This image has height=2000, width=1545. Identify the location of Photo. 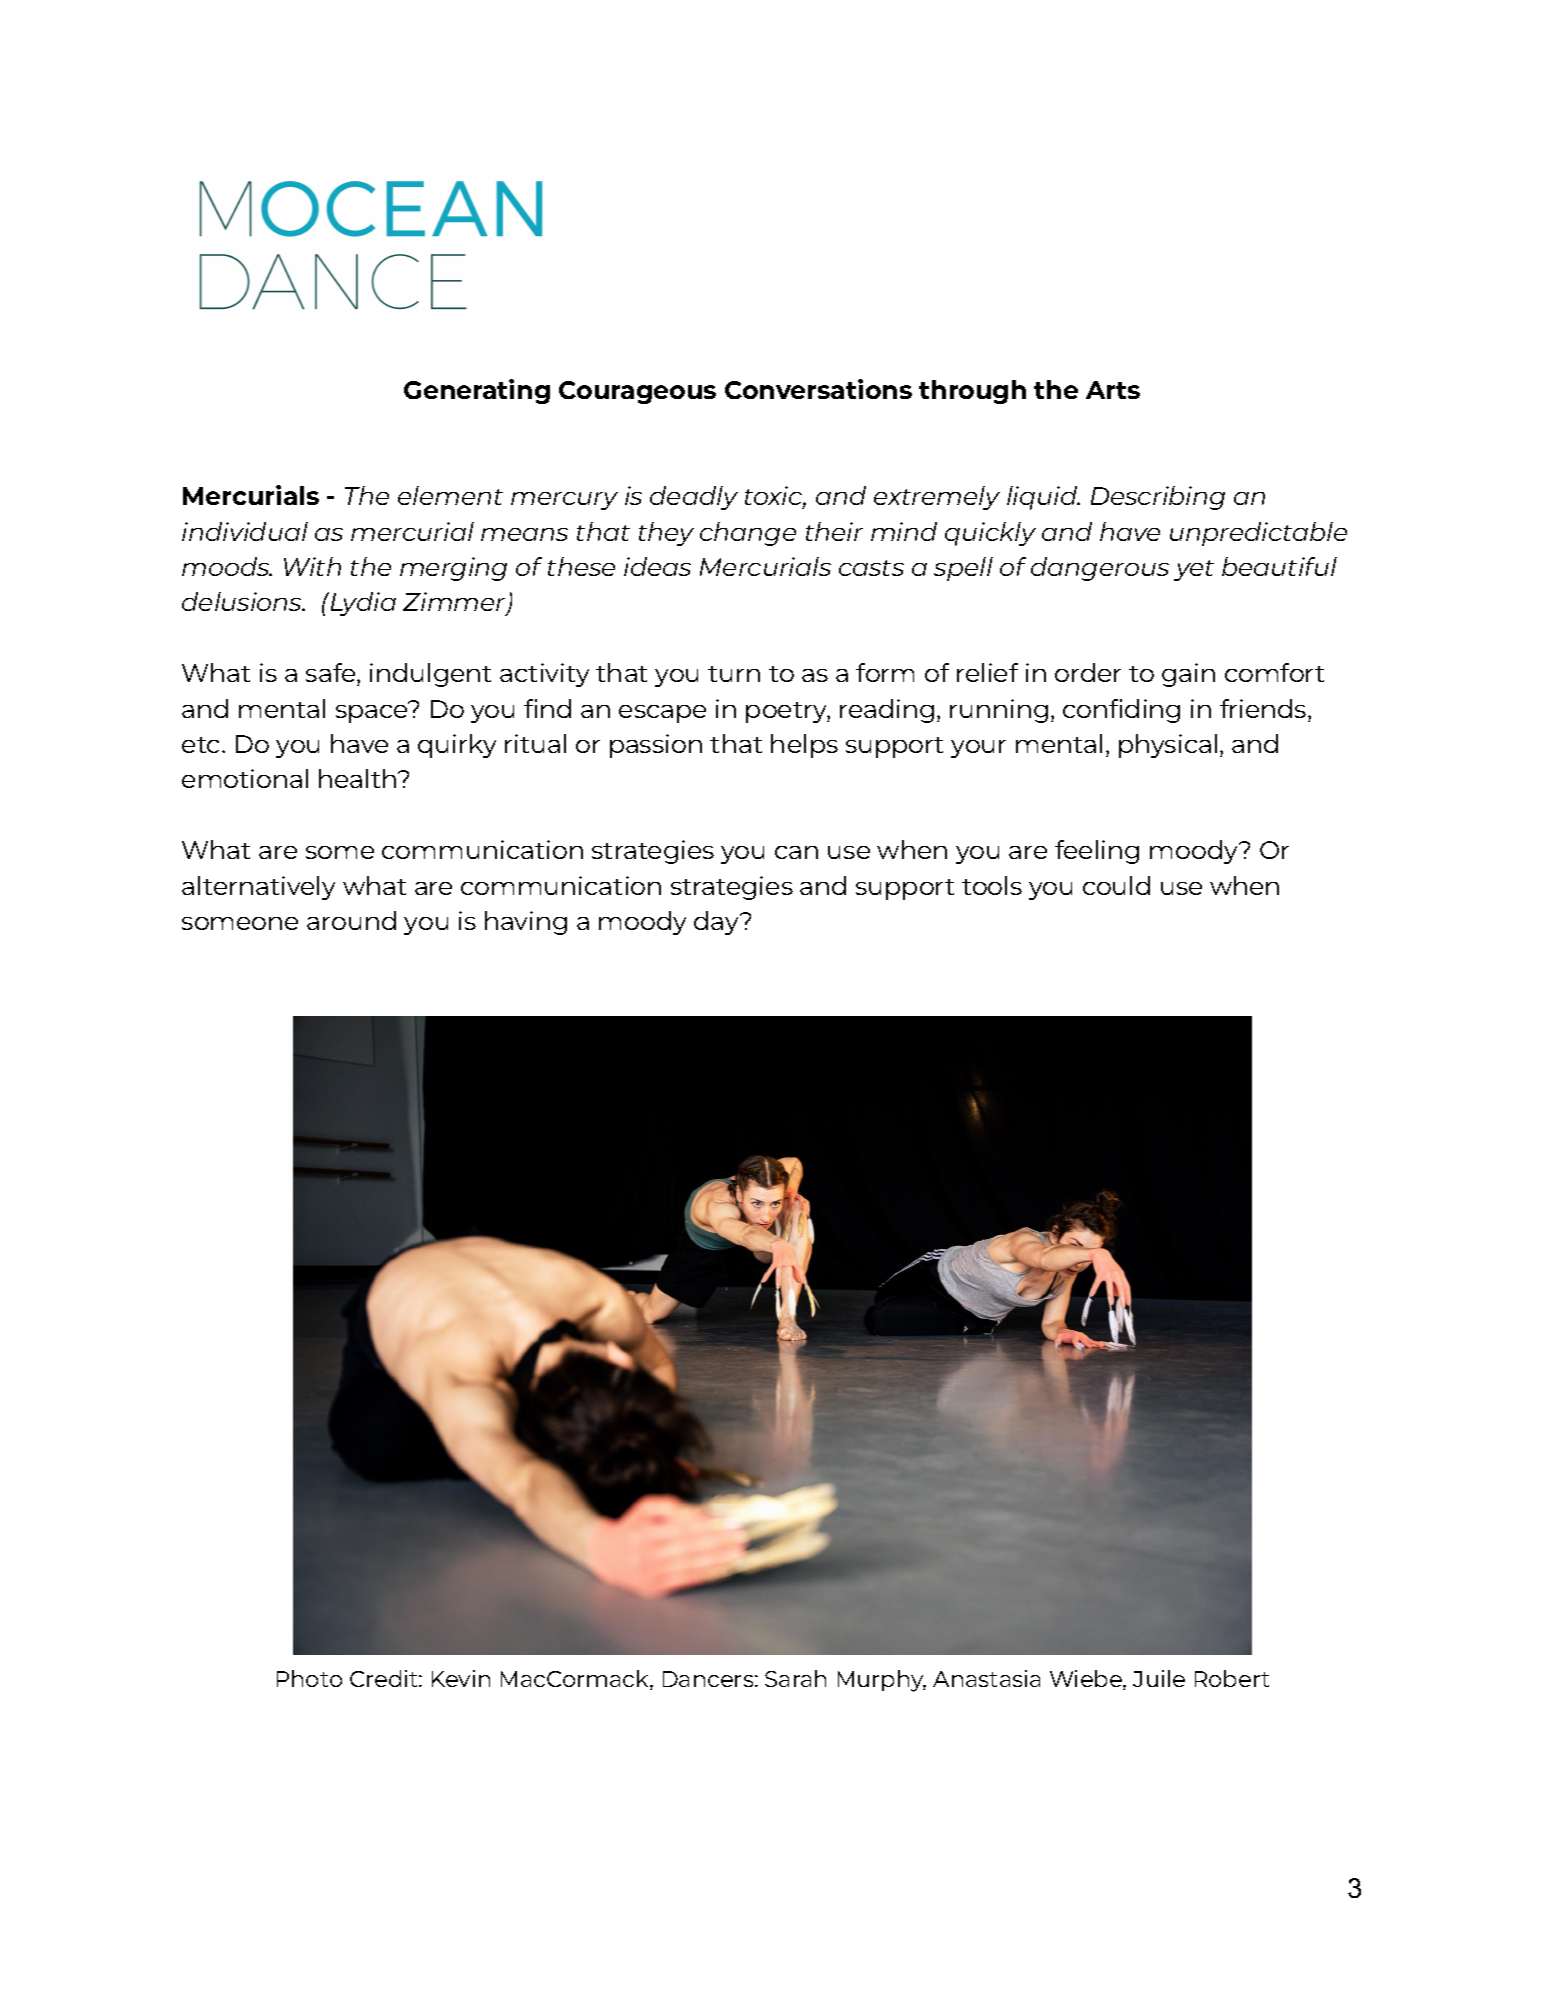
(309, 1678).
